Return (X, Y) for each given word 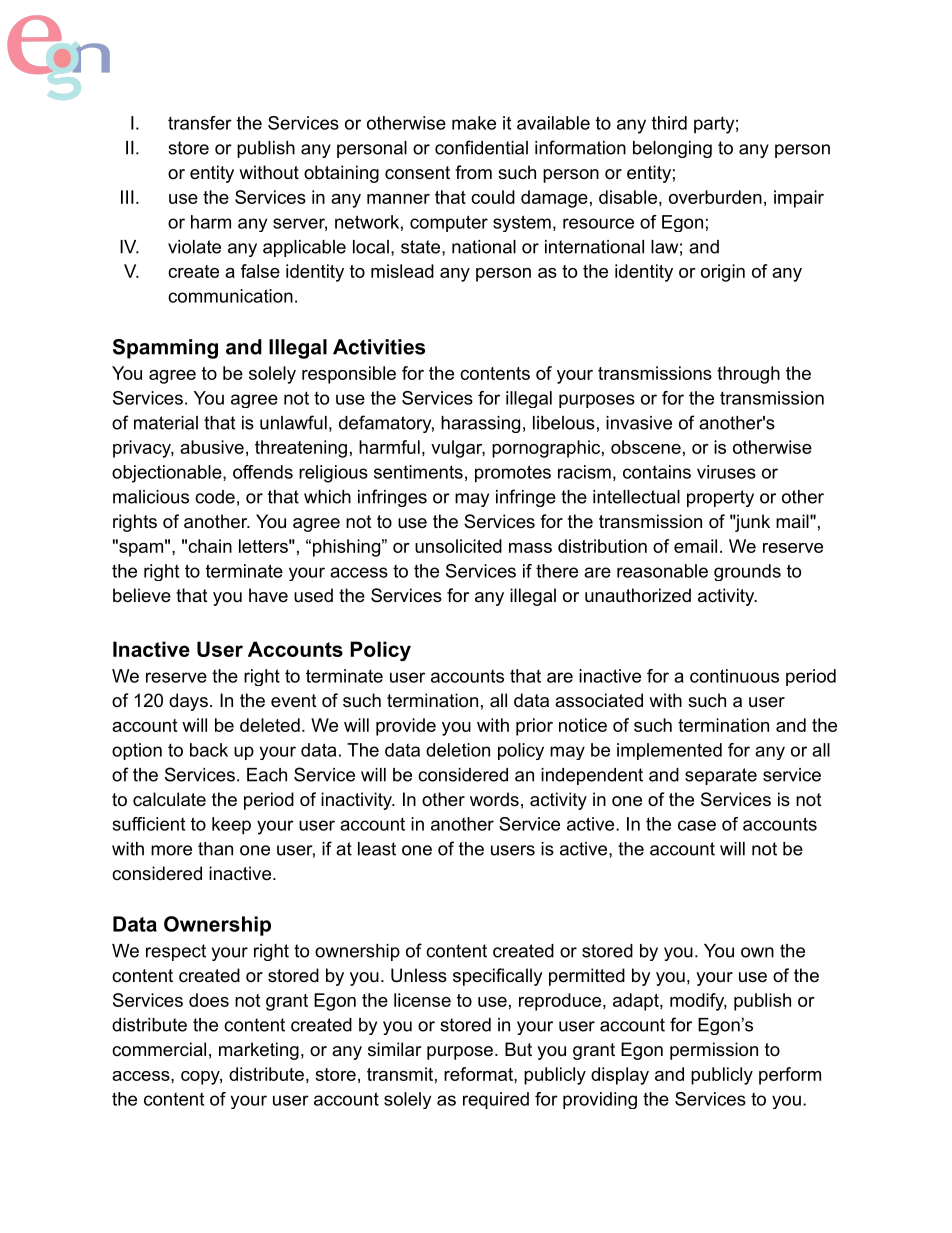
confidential (481, 147)
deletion (458, 750)
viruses (726, 472)
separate (721, 776)
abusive (212, 447)
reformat (479, 1074)
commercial (159, 1049)
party (714, 125)
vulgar (458, 449)
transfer (200, 123)
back (209, 750)
